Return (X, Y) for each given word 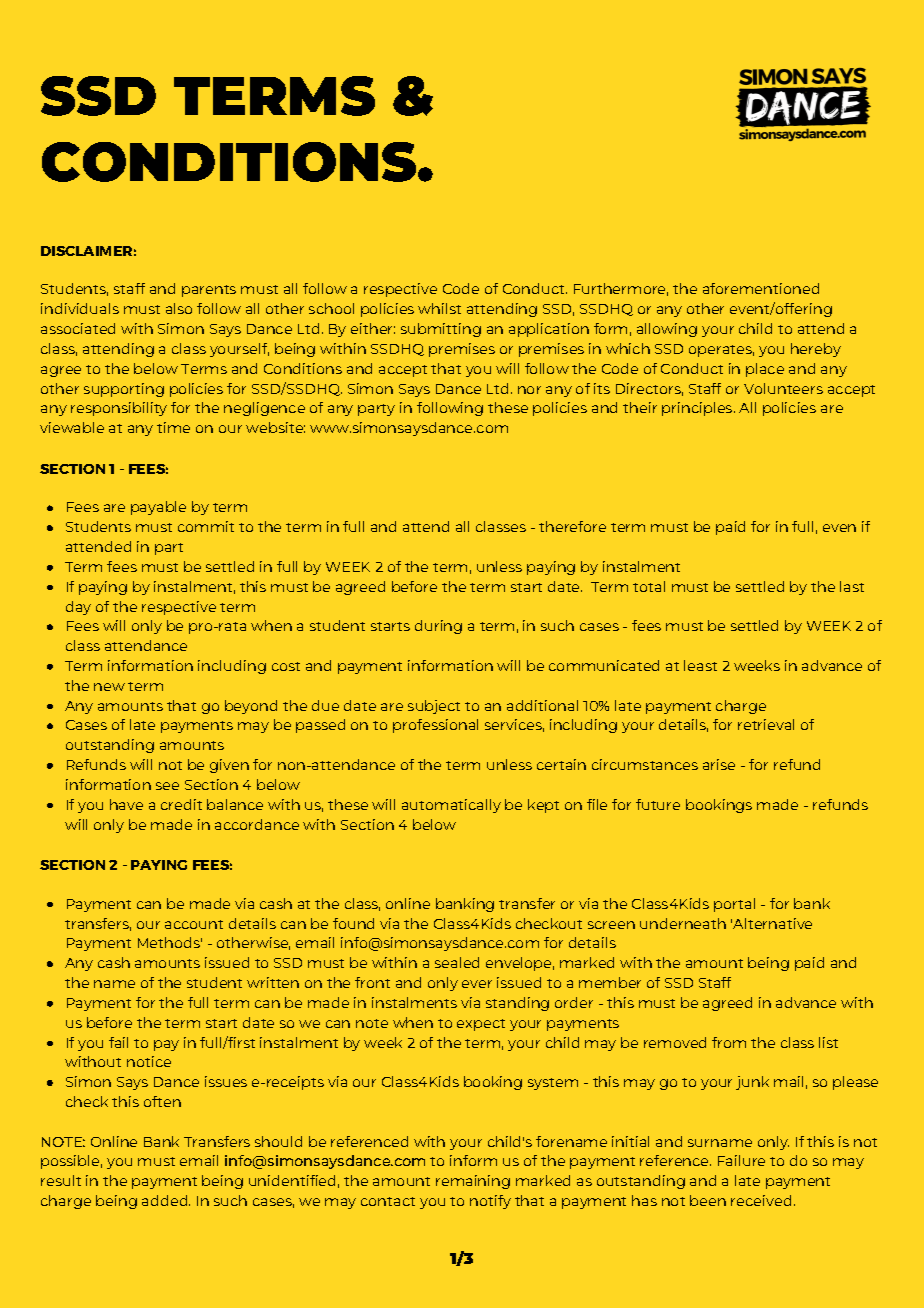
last (852, 586)
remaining (473, 1182)
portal (734, 905)
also (179, 308)
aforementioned (761, 288)
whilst (439, 308)
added (166, 1200)
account (194, 924)
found (353, 923)
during (438, 627)
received (761, 1200)
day (78, 608)
